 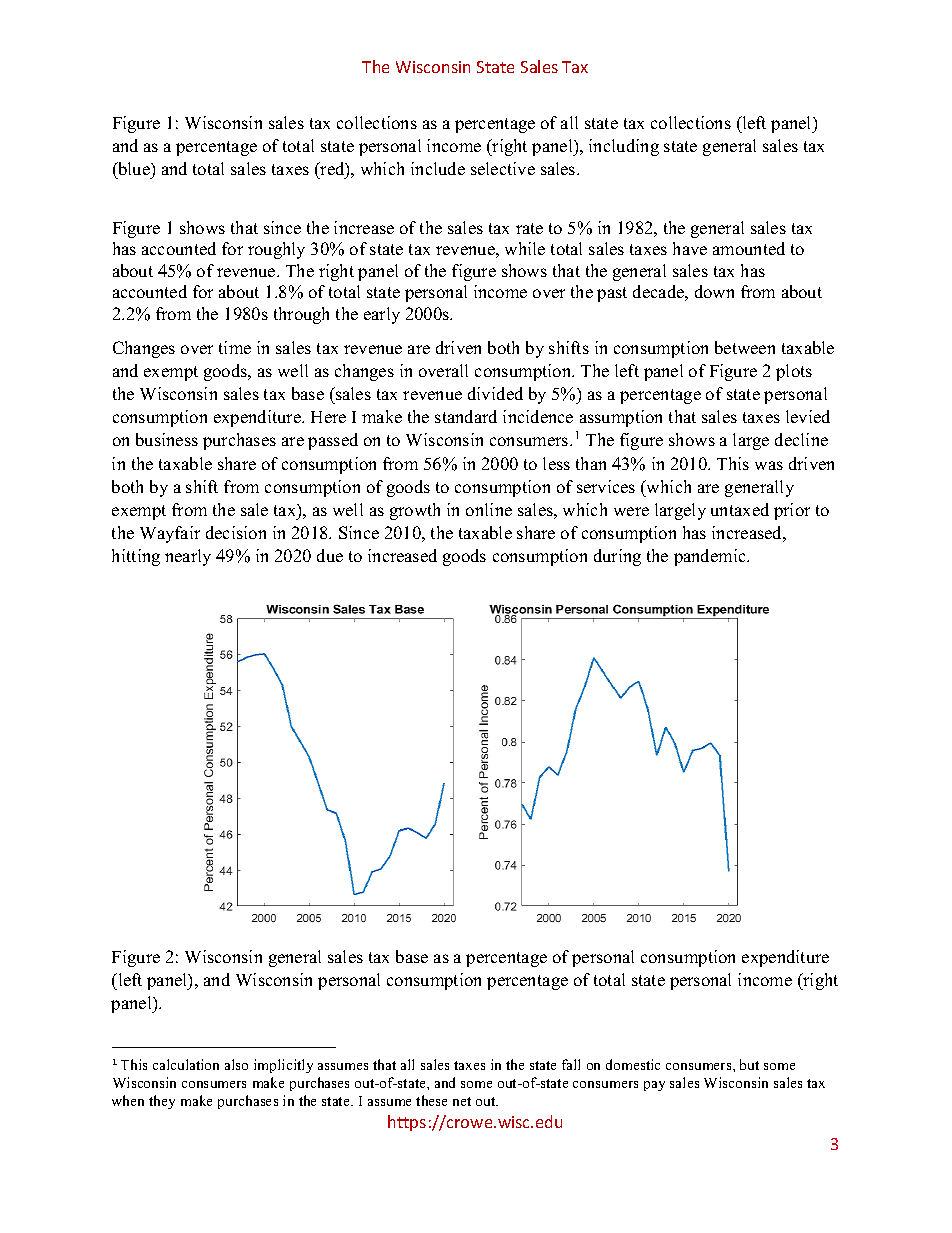 What do you see at coordinates (136, 557) in the screenshot?
I see `hitting` at bounding box center [136, 557].
